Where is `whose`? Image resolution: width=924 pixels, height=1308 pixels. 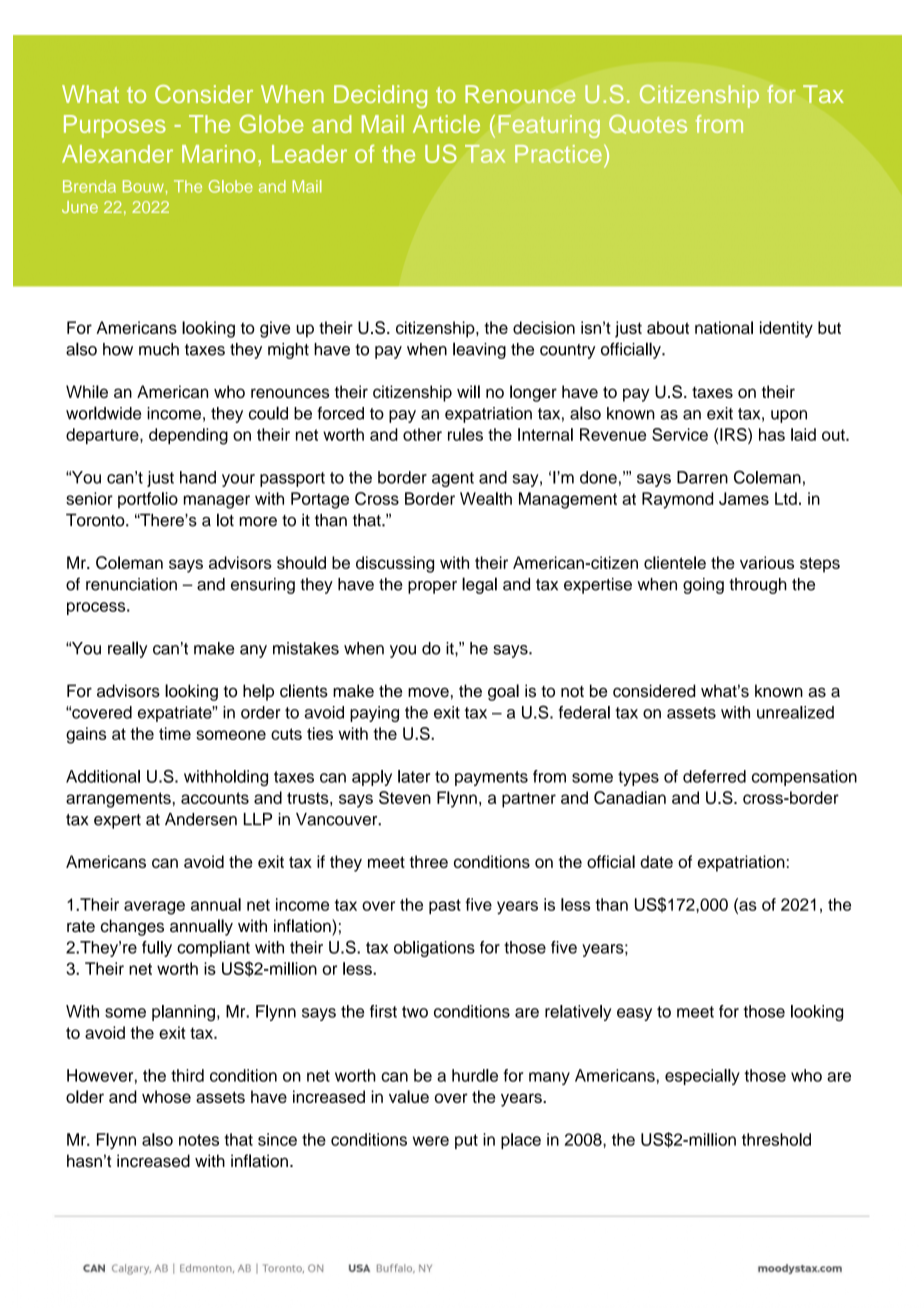 whose is located at coordinates (166, 1096).
